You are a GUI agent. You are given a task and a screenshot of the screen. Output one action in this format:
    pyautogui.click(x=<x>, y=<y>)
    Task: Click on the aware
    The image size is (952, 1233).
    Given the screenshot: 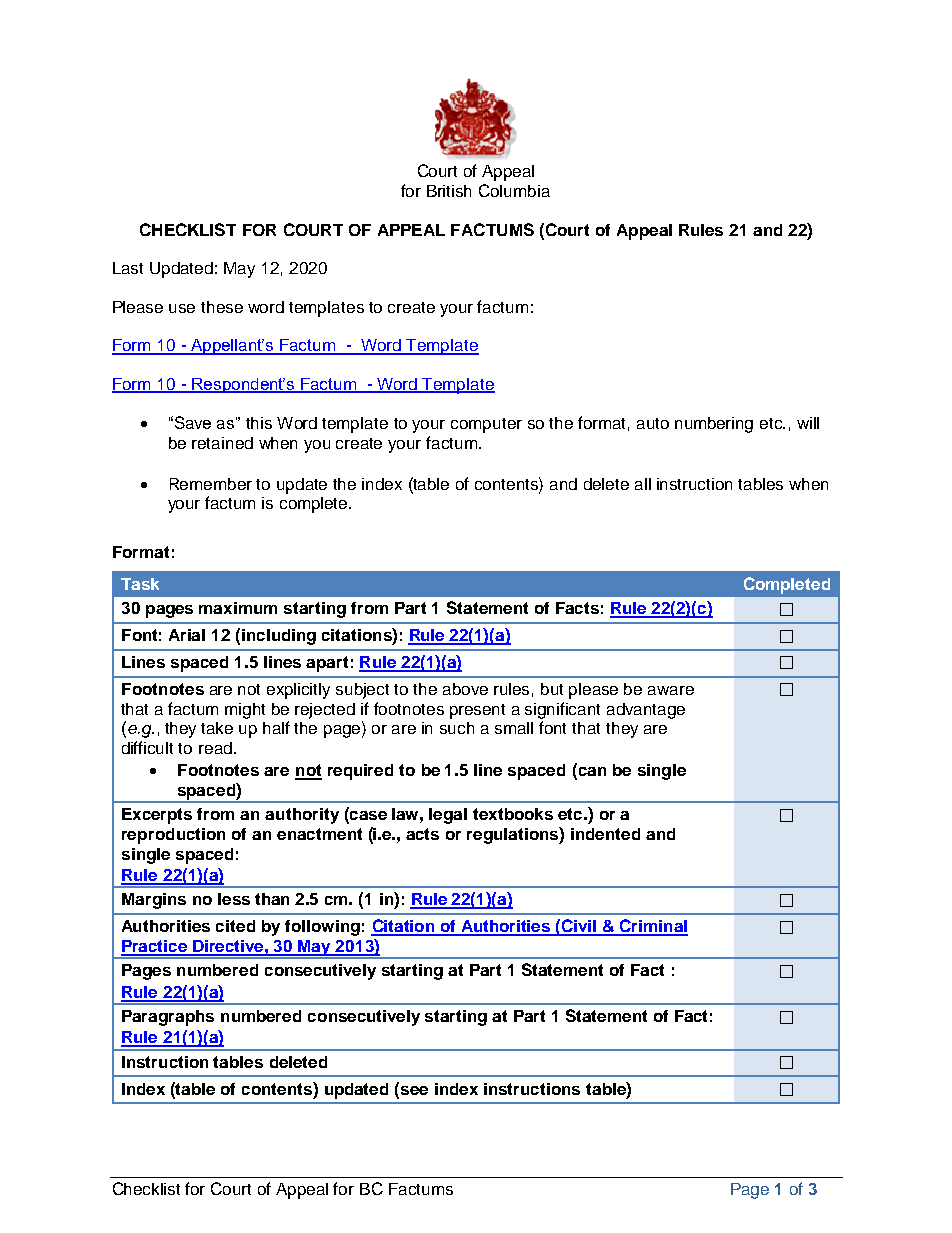 What is the action you would take?
    pyautogui.click(x=671, y=690)
